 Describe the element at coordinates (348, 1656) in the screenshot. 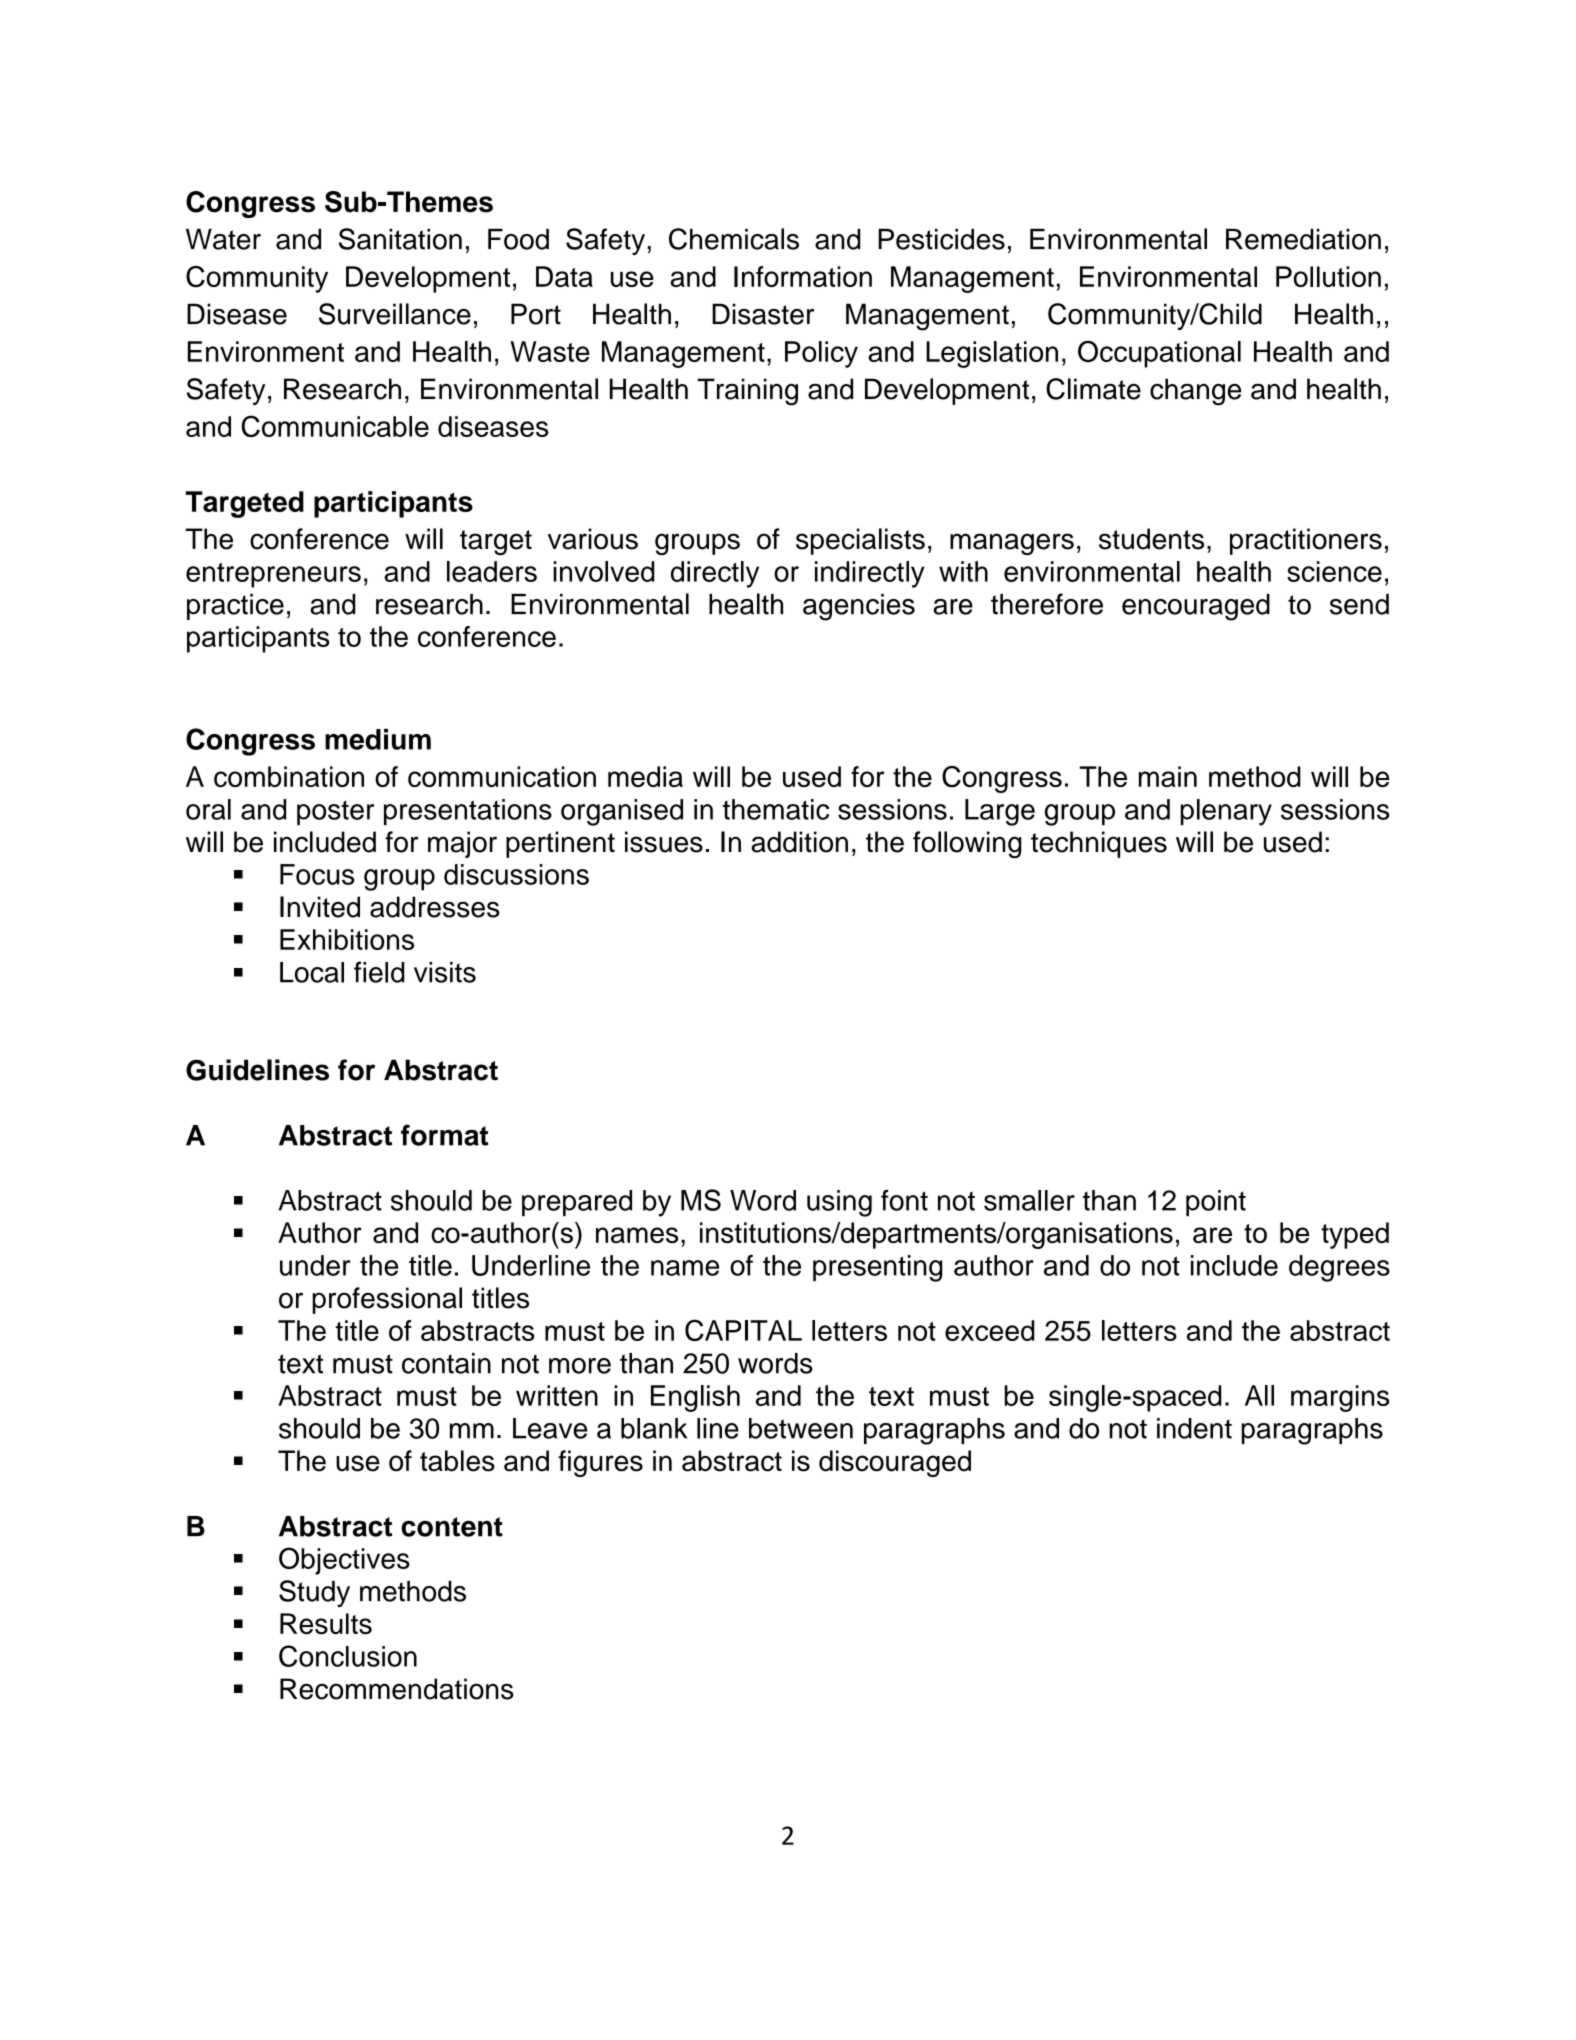

I see `Conclusion` at that location.
